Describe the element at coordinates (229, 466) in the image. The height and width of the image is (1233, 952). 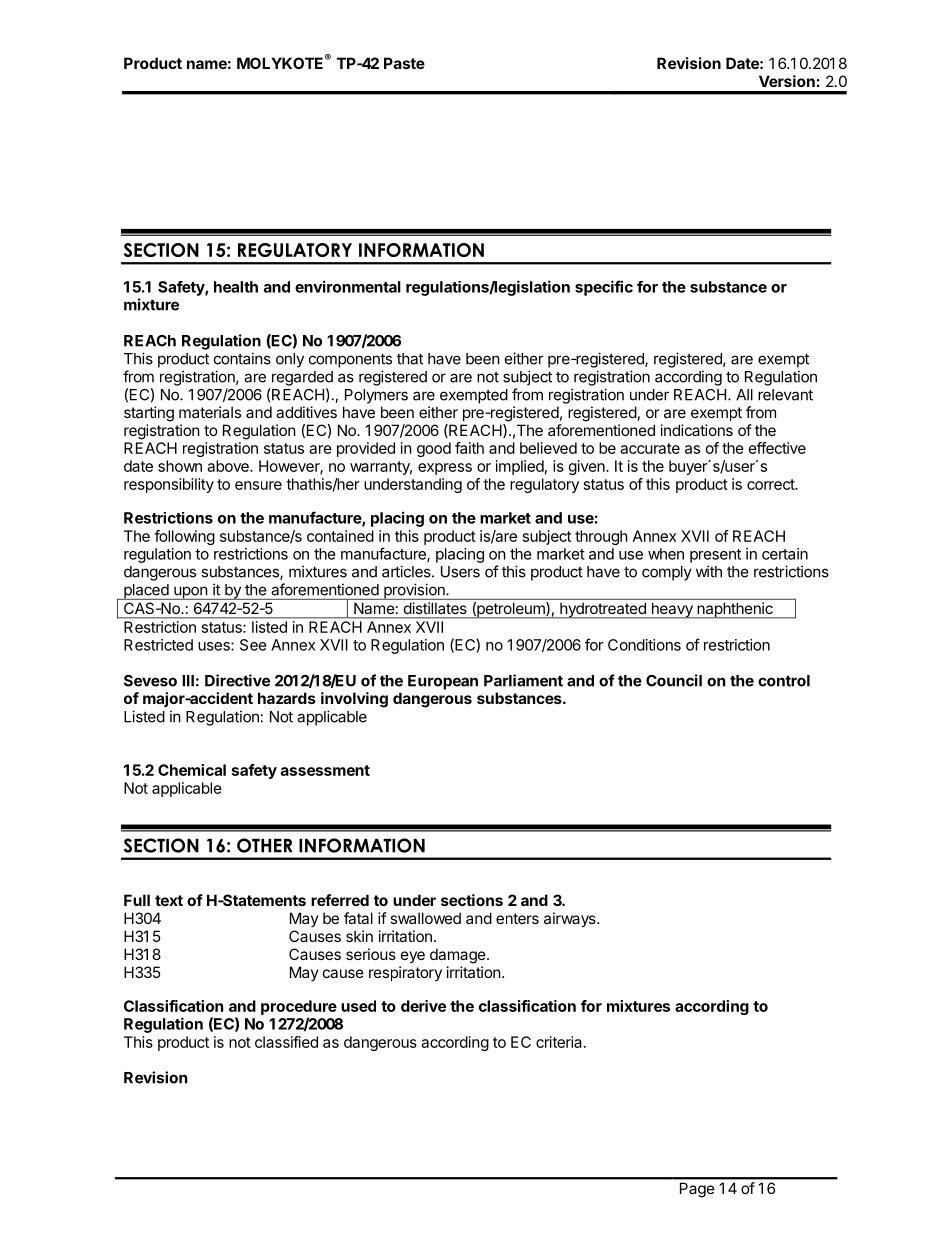
I see `above` at that location.
